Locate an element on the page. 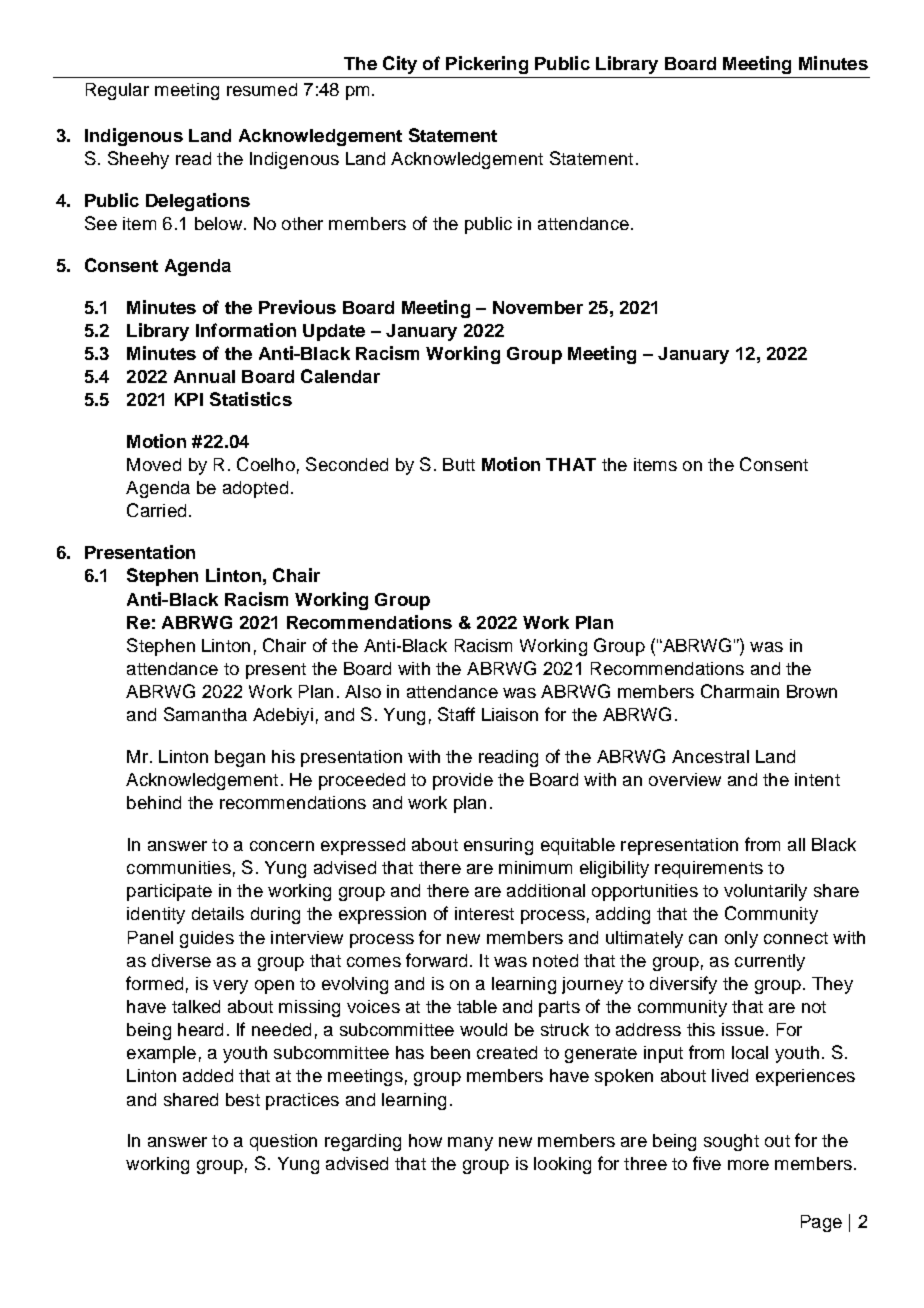  Brown is located at coordinates (812, 691).
